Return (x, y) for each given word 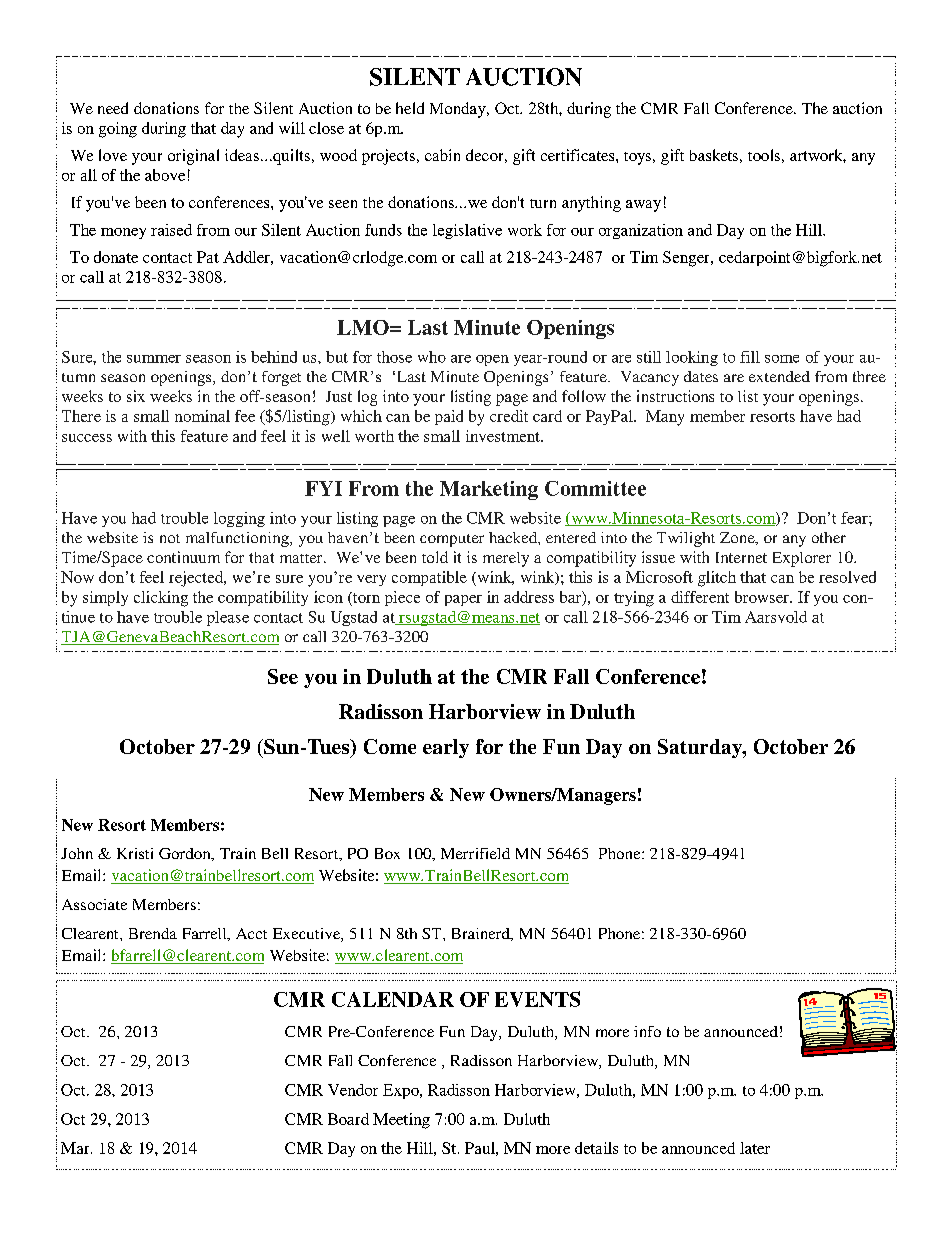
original (193, 157)
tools (764, 155)
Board (348, 1119)
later (755, 1148)
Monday (459, 110)
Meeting (401, 1121)
